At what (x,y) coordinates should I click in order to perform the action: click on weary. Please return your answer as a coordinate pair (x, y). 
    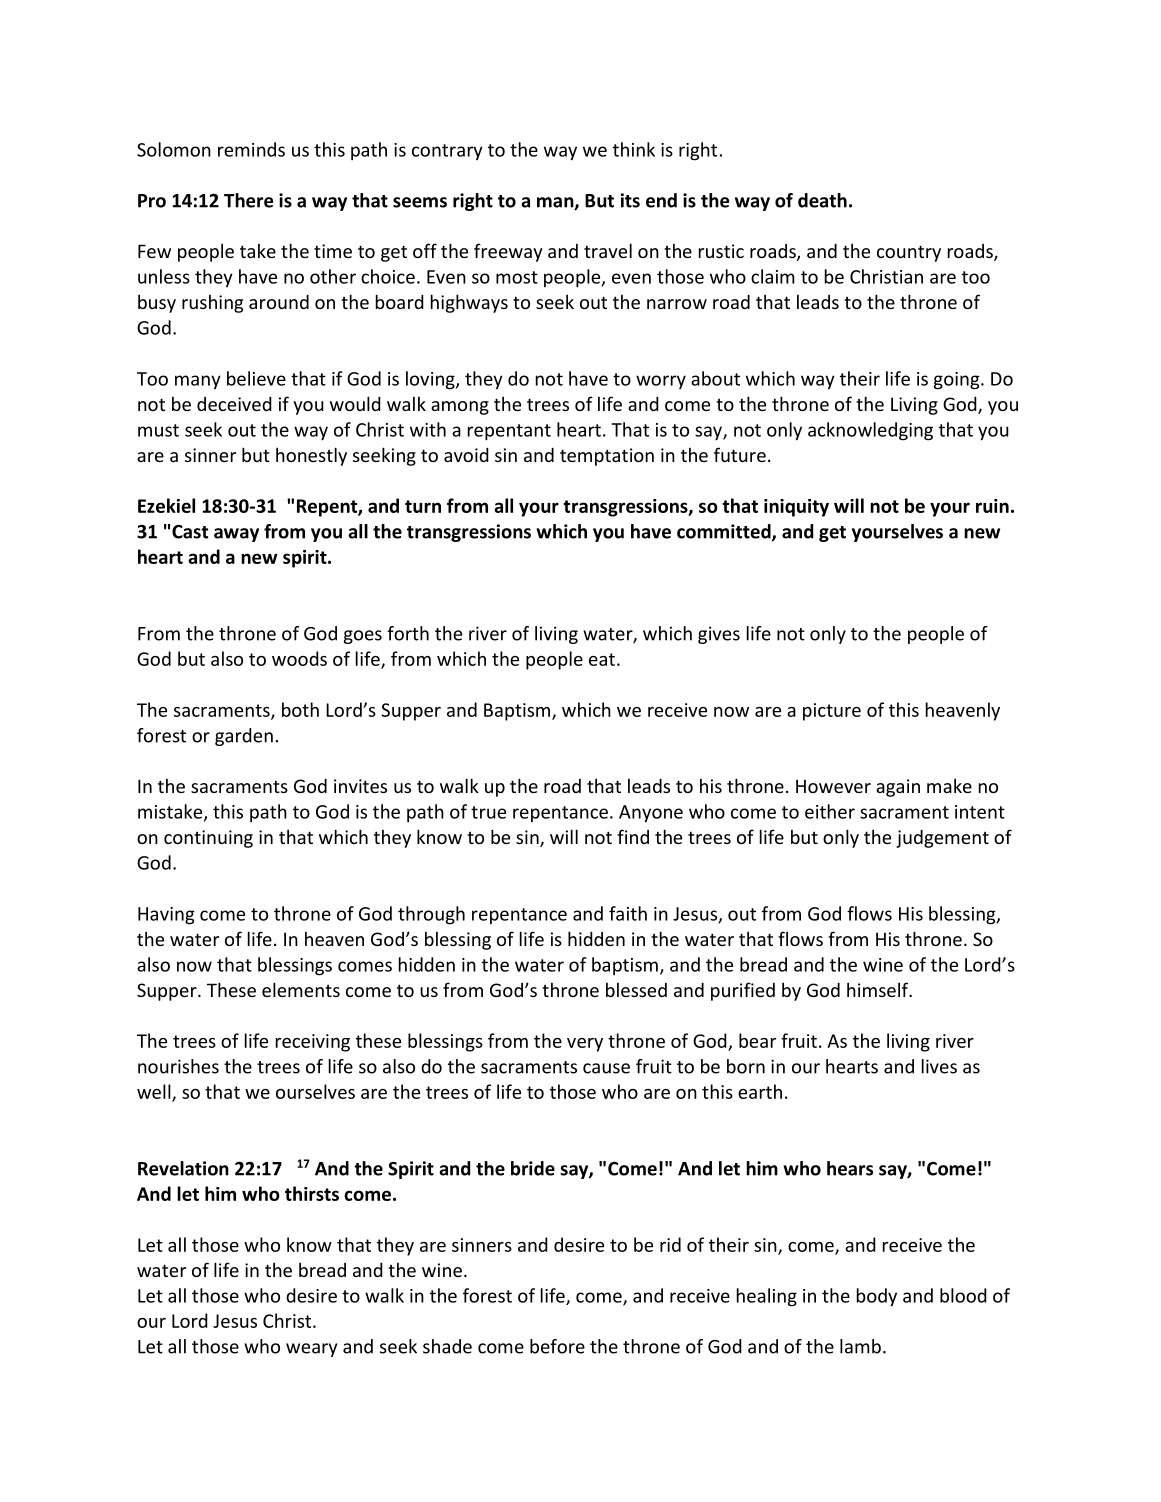
    Looking at the image, I should click on (311, 1350).
